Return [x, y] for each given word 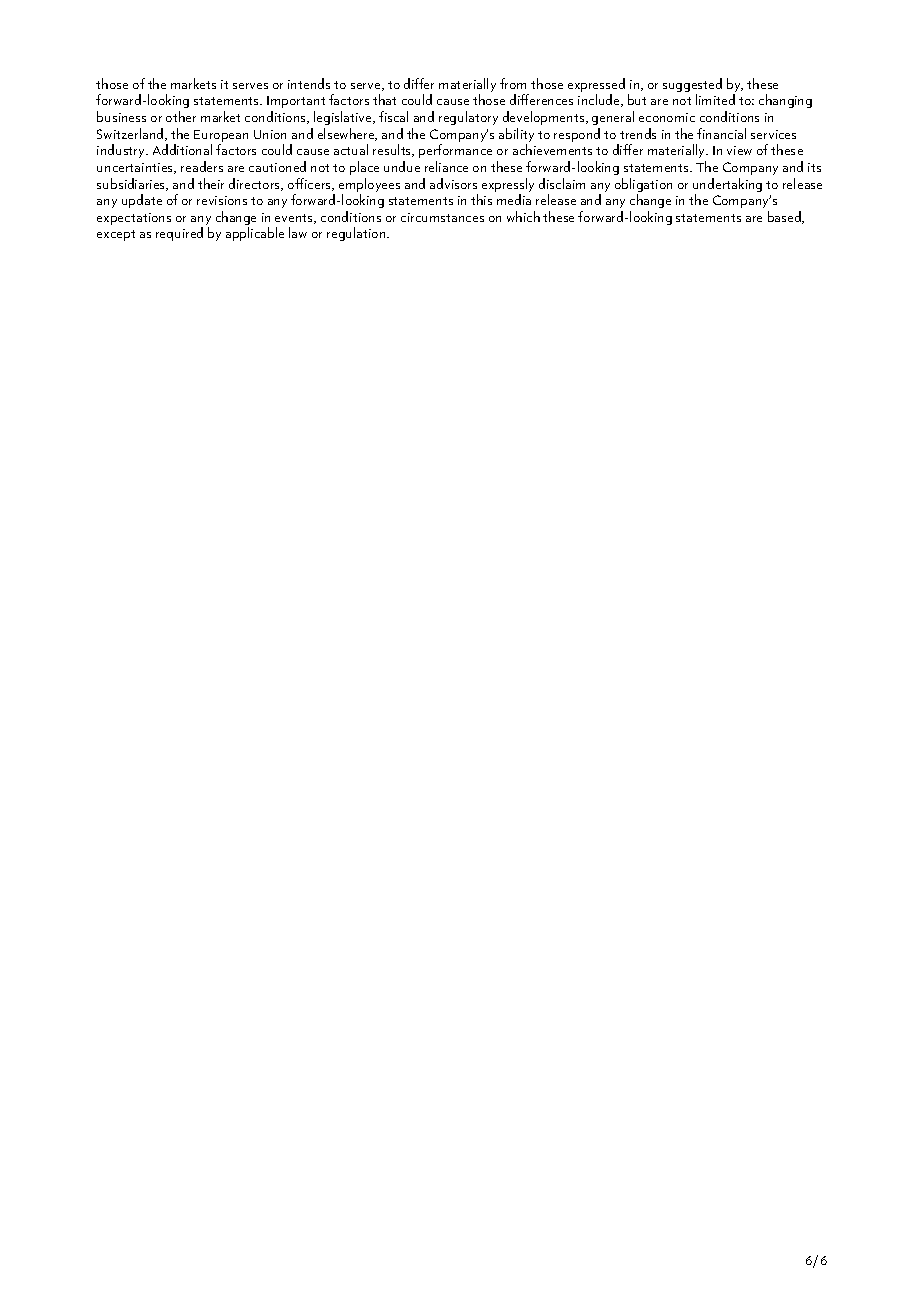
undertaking [727, 186]
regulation [357, 234]
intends [309, 83]
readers [202, 166]
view [739, 150]
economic [667, 117]
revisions [222, 200]
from [513, 83]
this [481, 199]
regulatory [468, 118]
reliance [446, 166]
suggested [692, 86]
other [181, 116]
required [179, 234]
